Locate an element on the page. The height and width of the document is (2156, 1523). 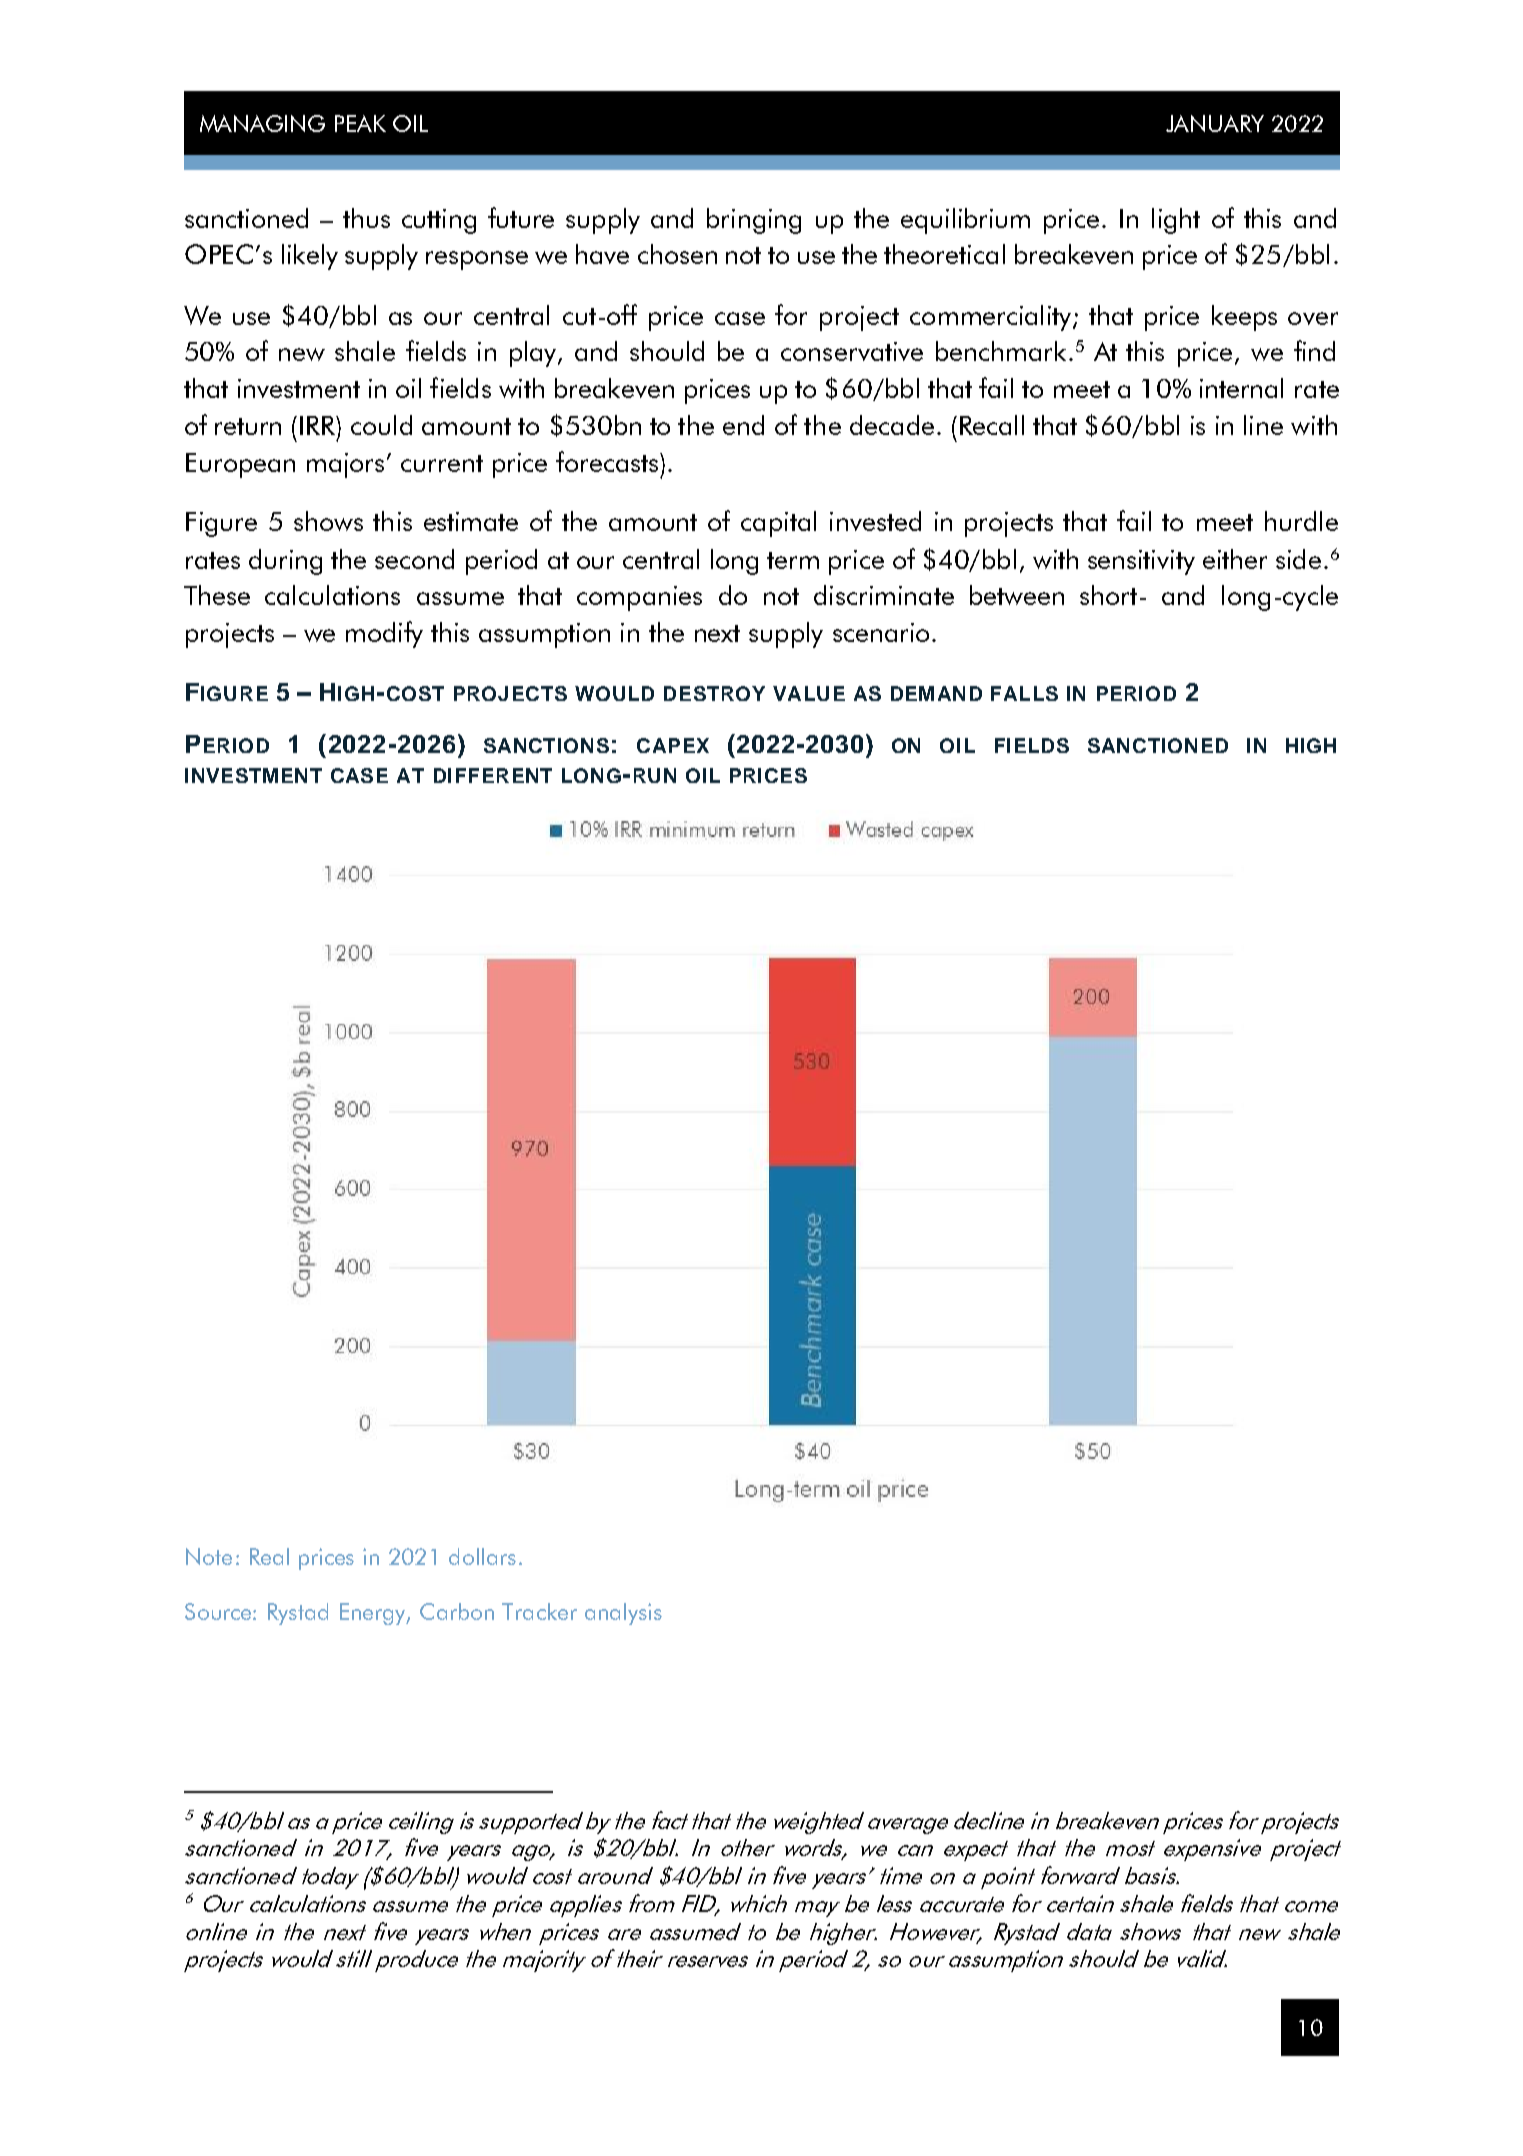
sensitivity is located at coordinates (1141, 562).
